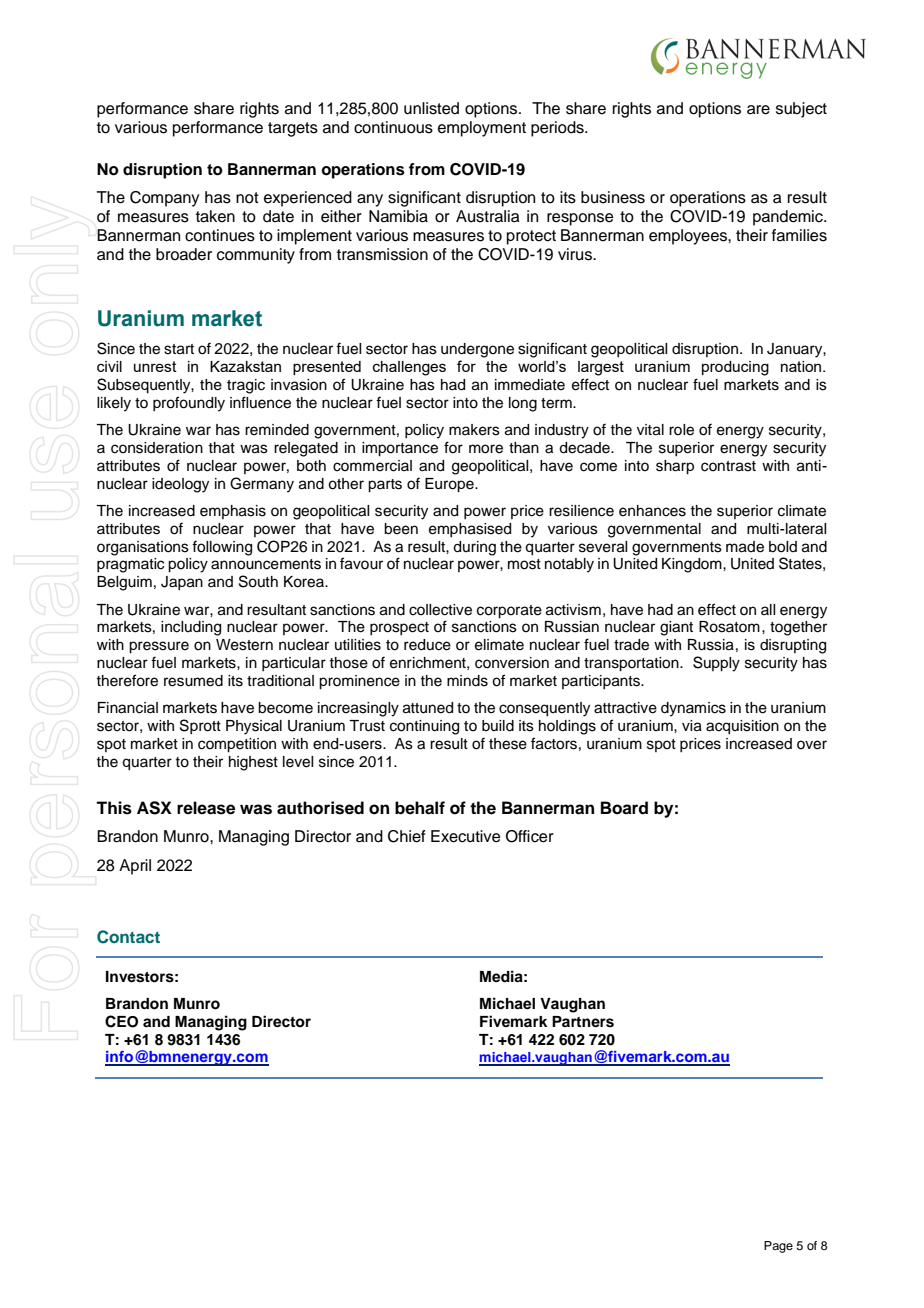 This page has height=1308, width=924. Describe the element at coordinates (801, 110) in the page. I see `subject` at that location.
